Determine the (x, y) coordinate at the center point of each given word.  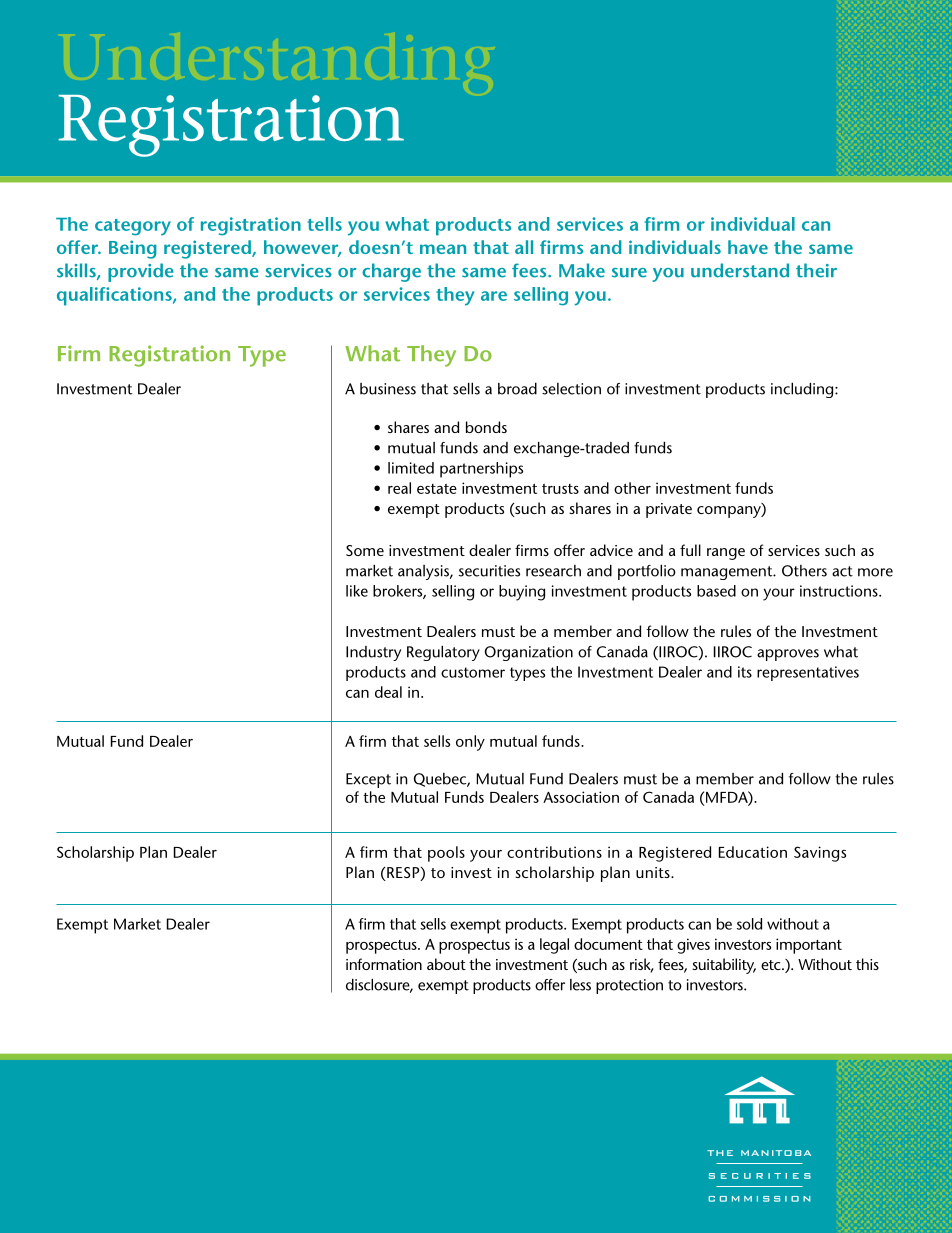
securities (489, 571)
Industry (373, 653)
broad (517, 389)
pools (446, 854)
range (726, 554)
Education (753, 852)
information (384, 964)
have (748, 247)
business (388, 389)
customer (473, 672)
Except (368, 780)
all (524, 247)
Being (133, 249)
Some (365, 550)
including (803, 390)
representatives (808, 673)
